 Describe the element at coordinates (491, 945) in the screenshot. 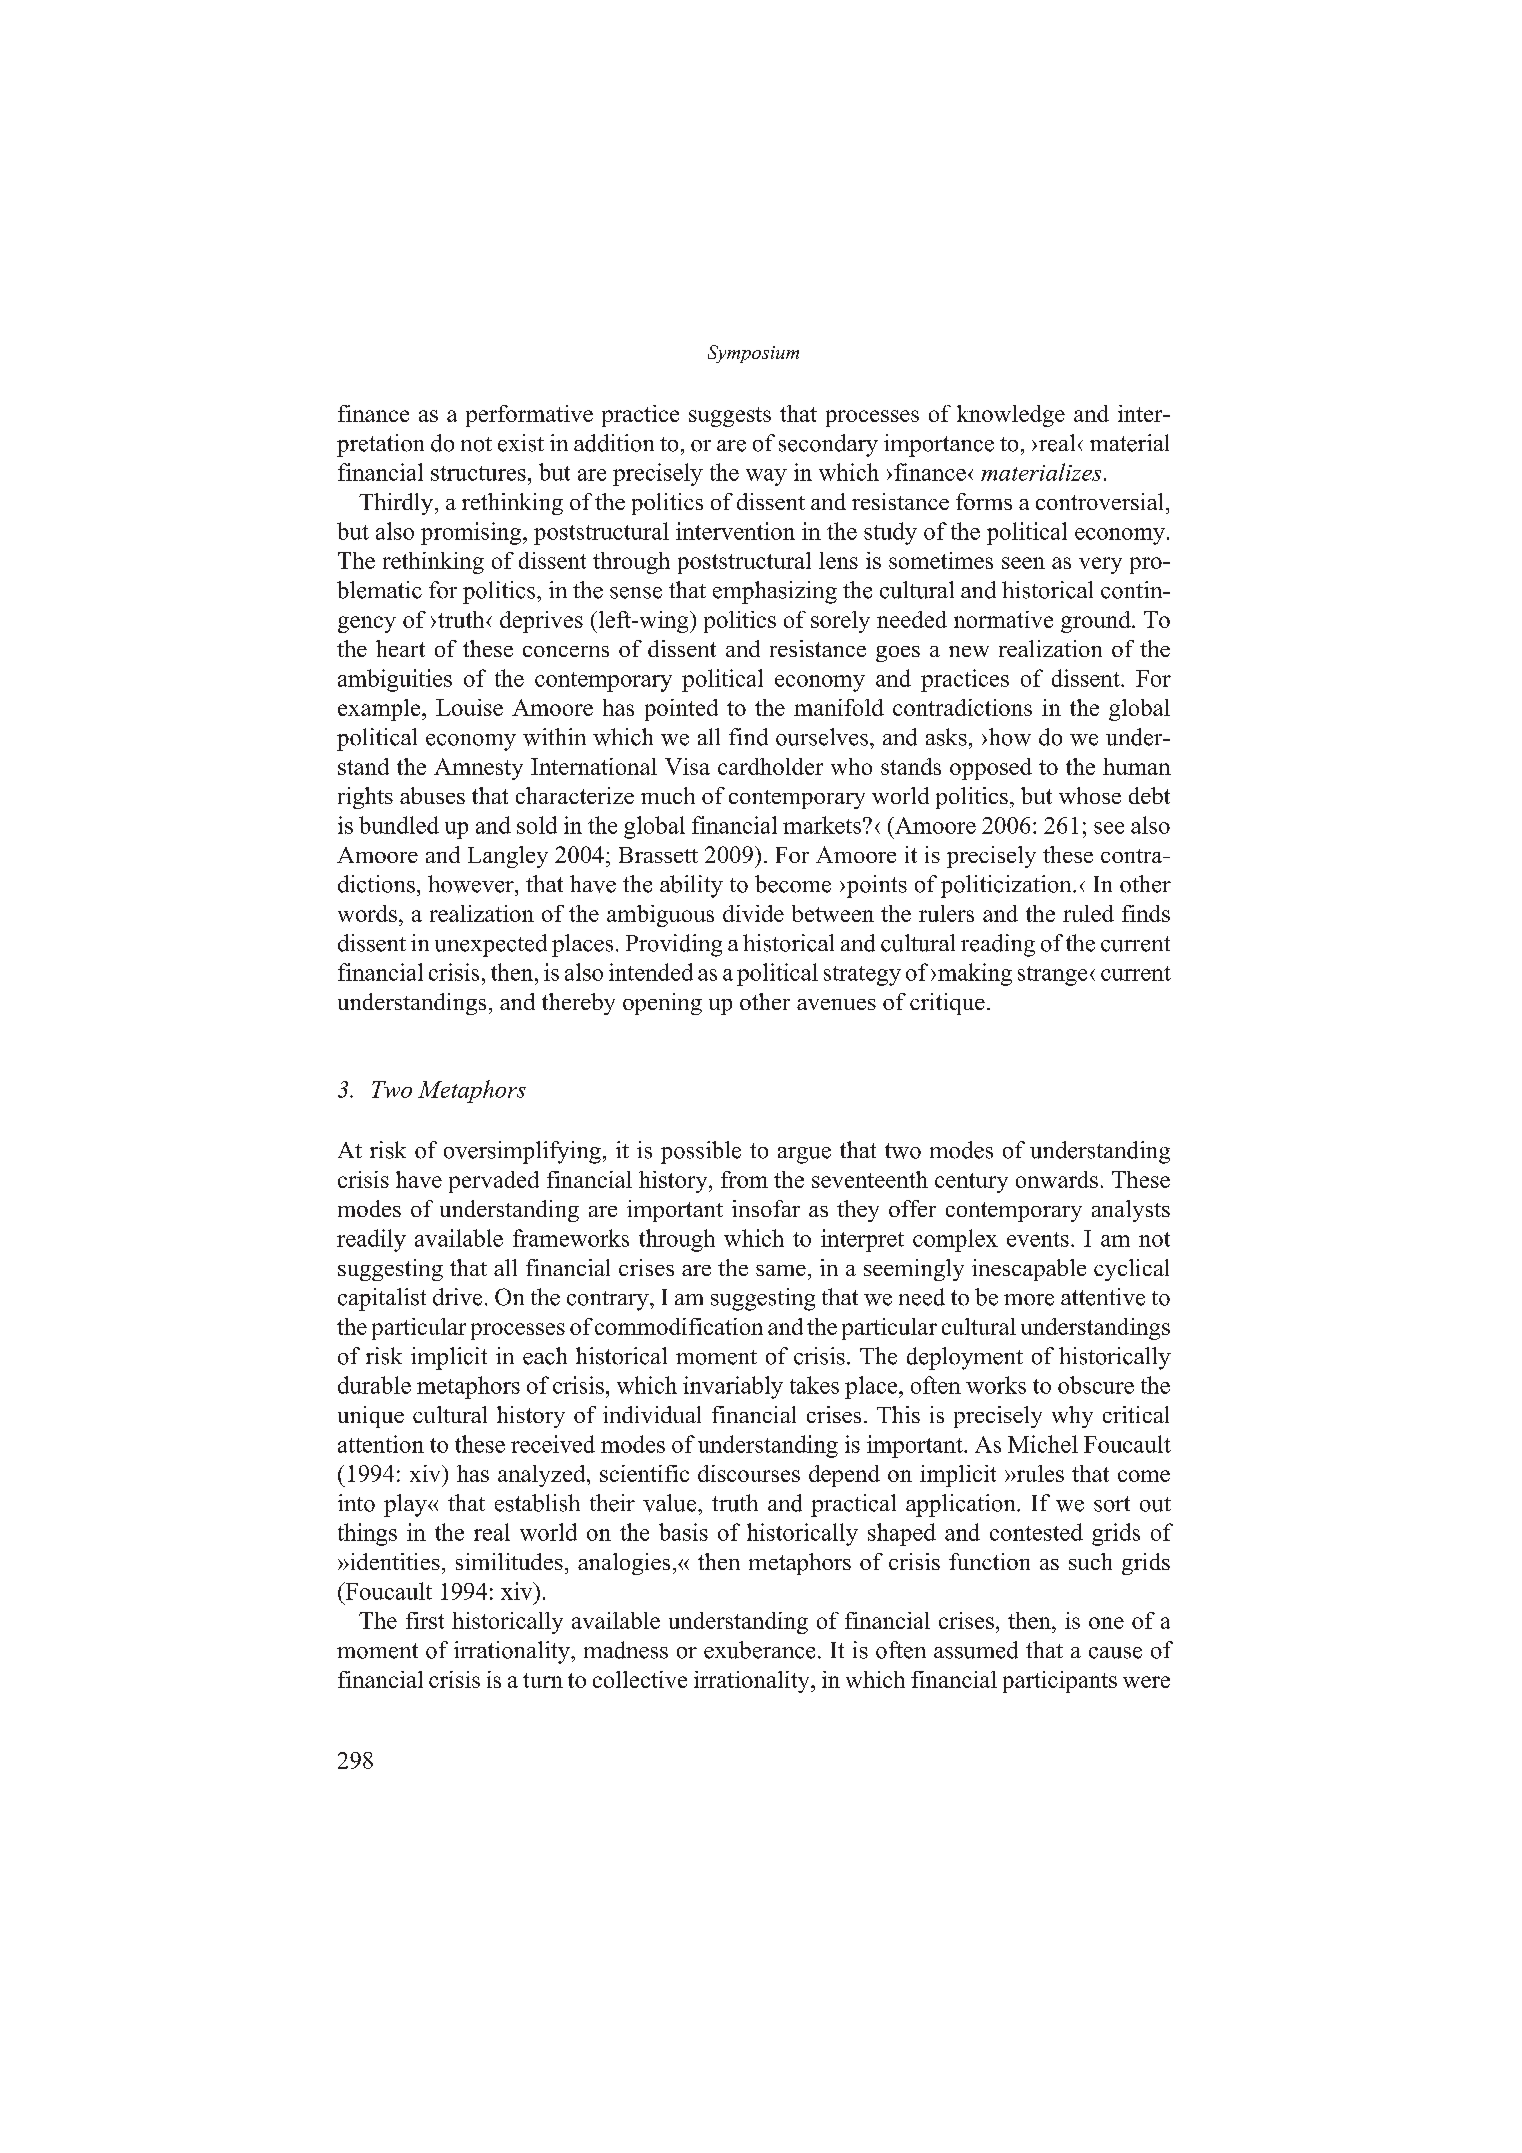

I see `unexpected` at that location.
